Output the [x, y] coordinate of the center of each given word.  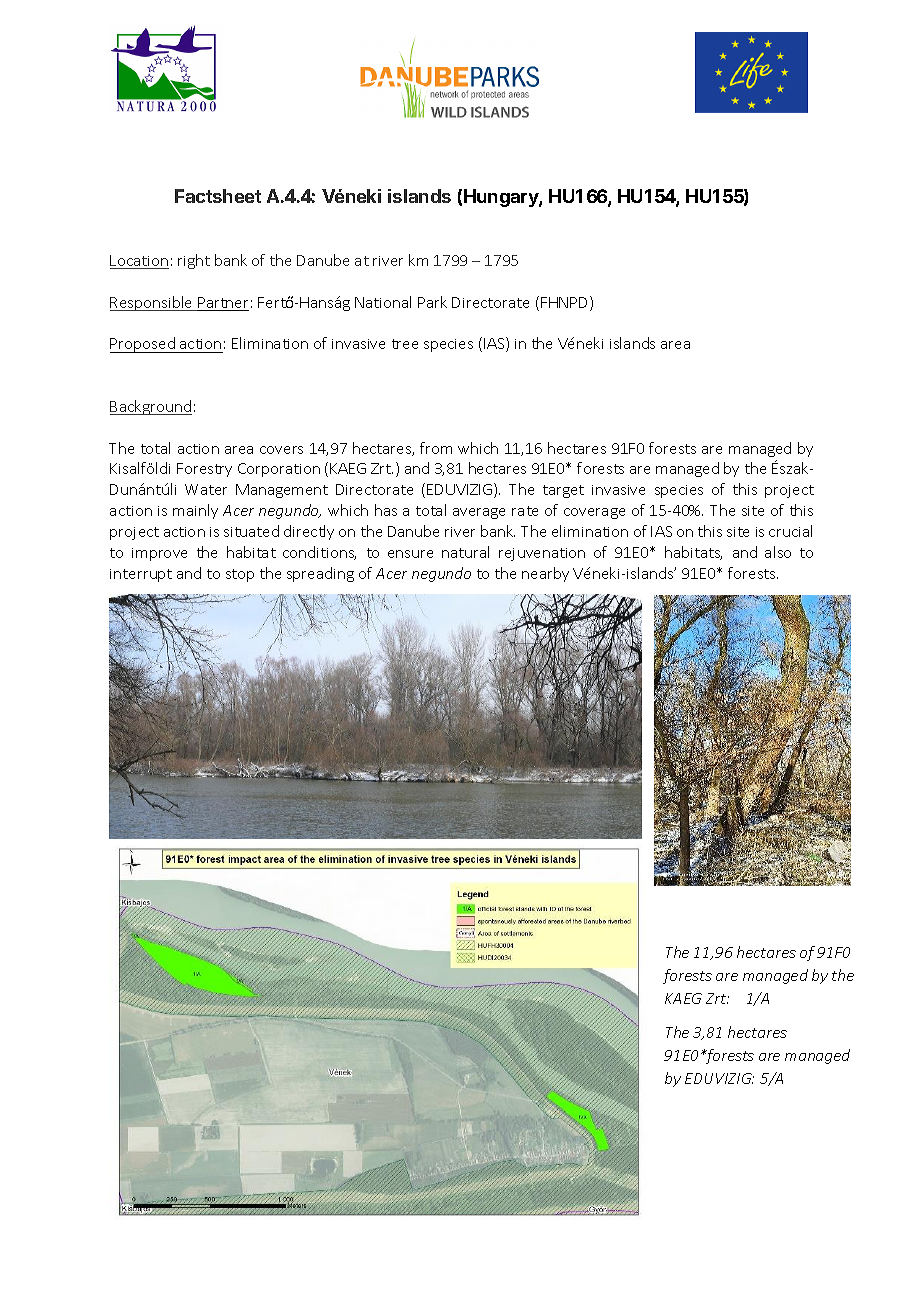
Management [282, 491]
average [479, 513]
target [563, 491]
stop [240, 575]
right [194, 261]
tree [405, 344]
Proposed [143, 345]
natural [465, 552]
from [436, 448]
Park [432, 302]
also [778, 552]
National [383, 302]
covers [281, 450]
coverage [594, 513]
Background [151, 407]
